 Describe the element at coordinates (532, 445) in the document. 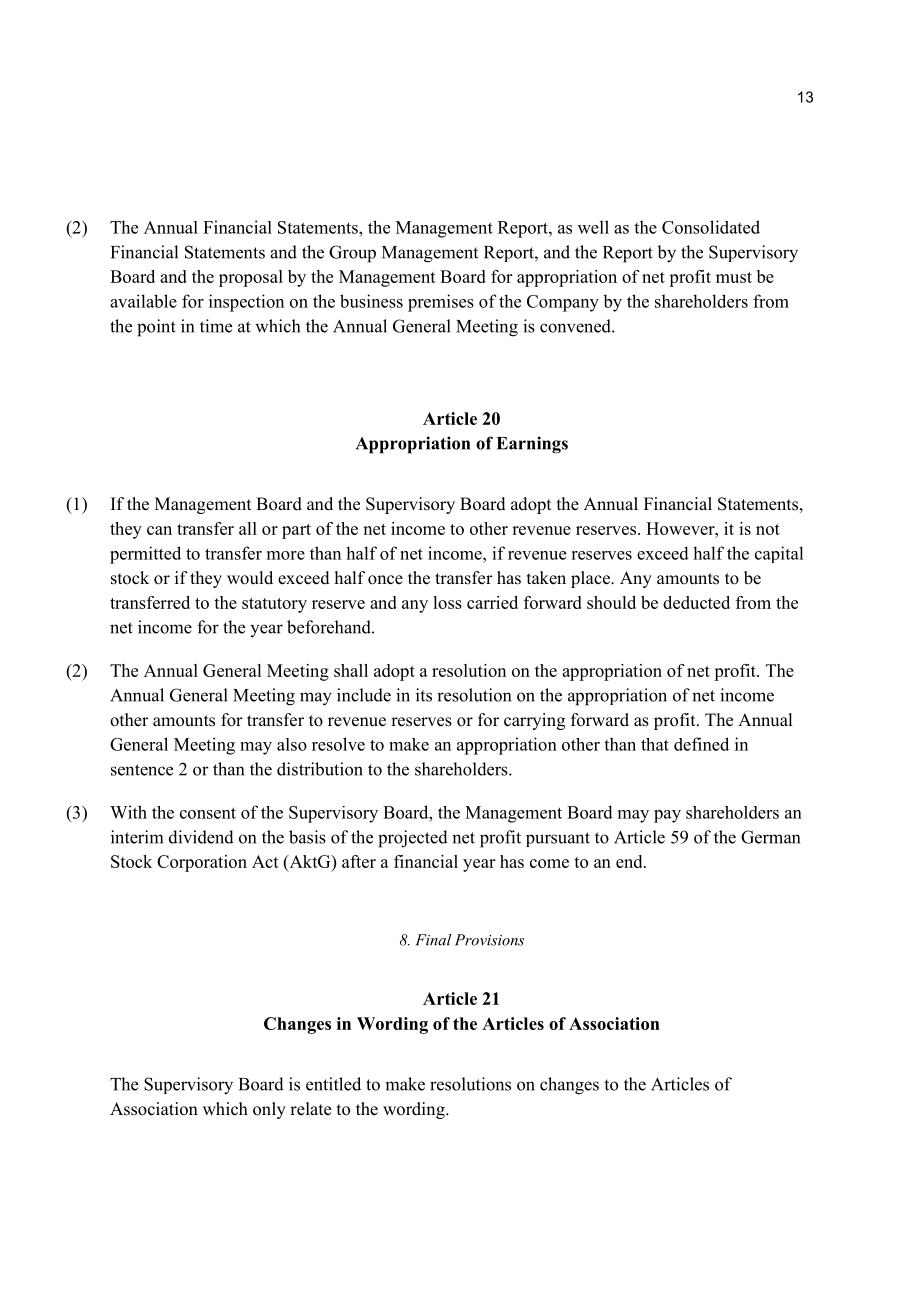

I see `Earnings` at that location.
